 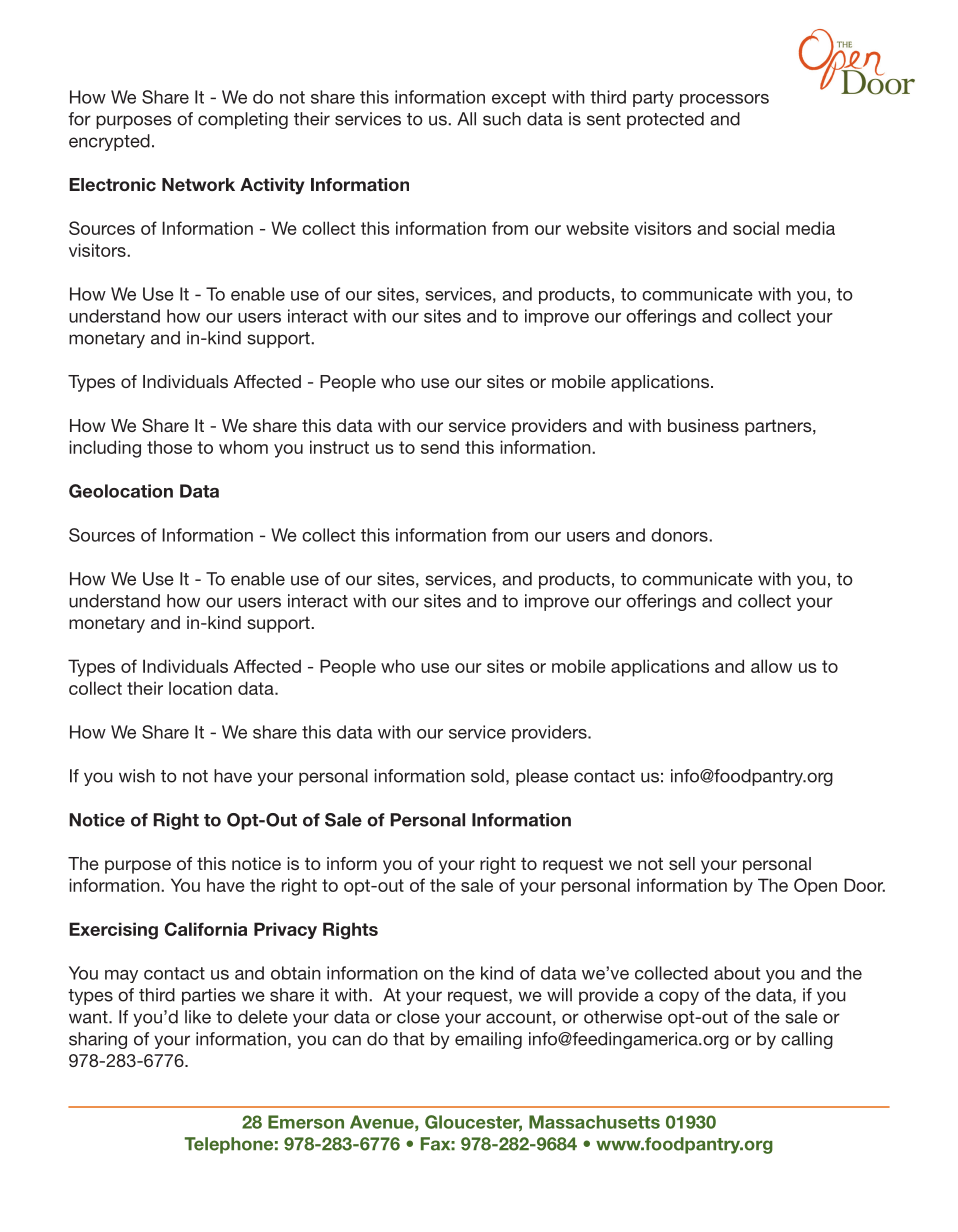 What do you see at coordinates (502, 119) in the page?
I see `such` at bounding box center [502, 119].
